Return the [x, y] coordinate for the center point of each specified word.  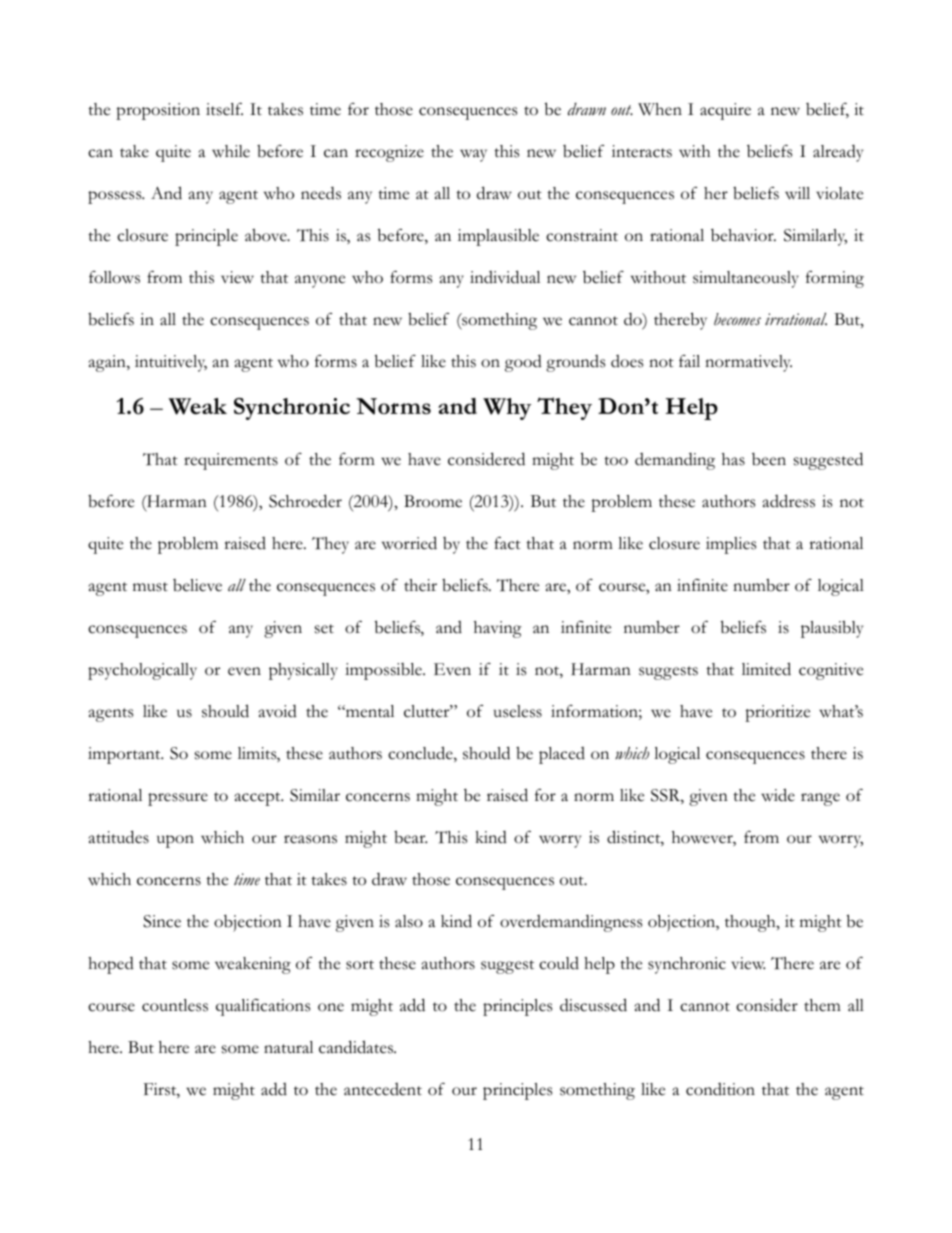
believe [197, 585]
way [473, 155]
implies [731, 545]
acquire [725, 111]
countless [175, 1005]
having [498, 629]
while [231, 151]
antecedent [383, 1089]
